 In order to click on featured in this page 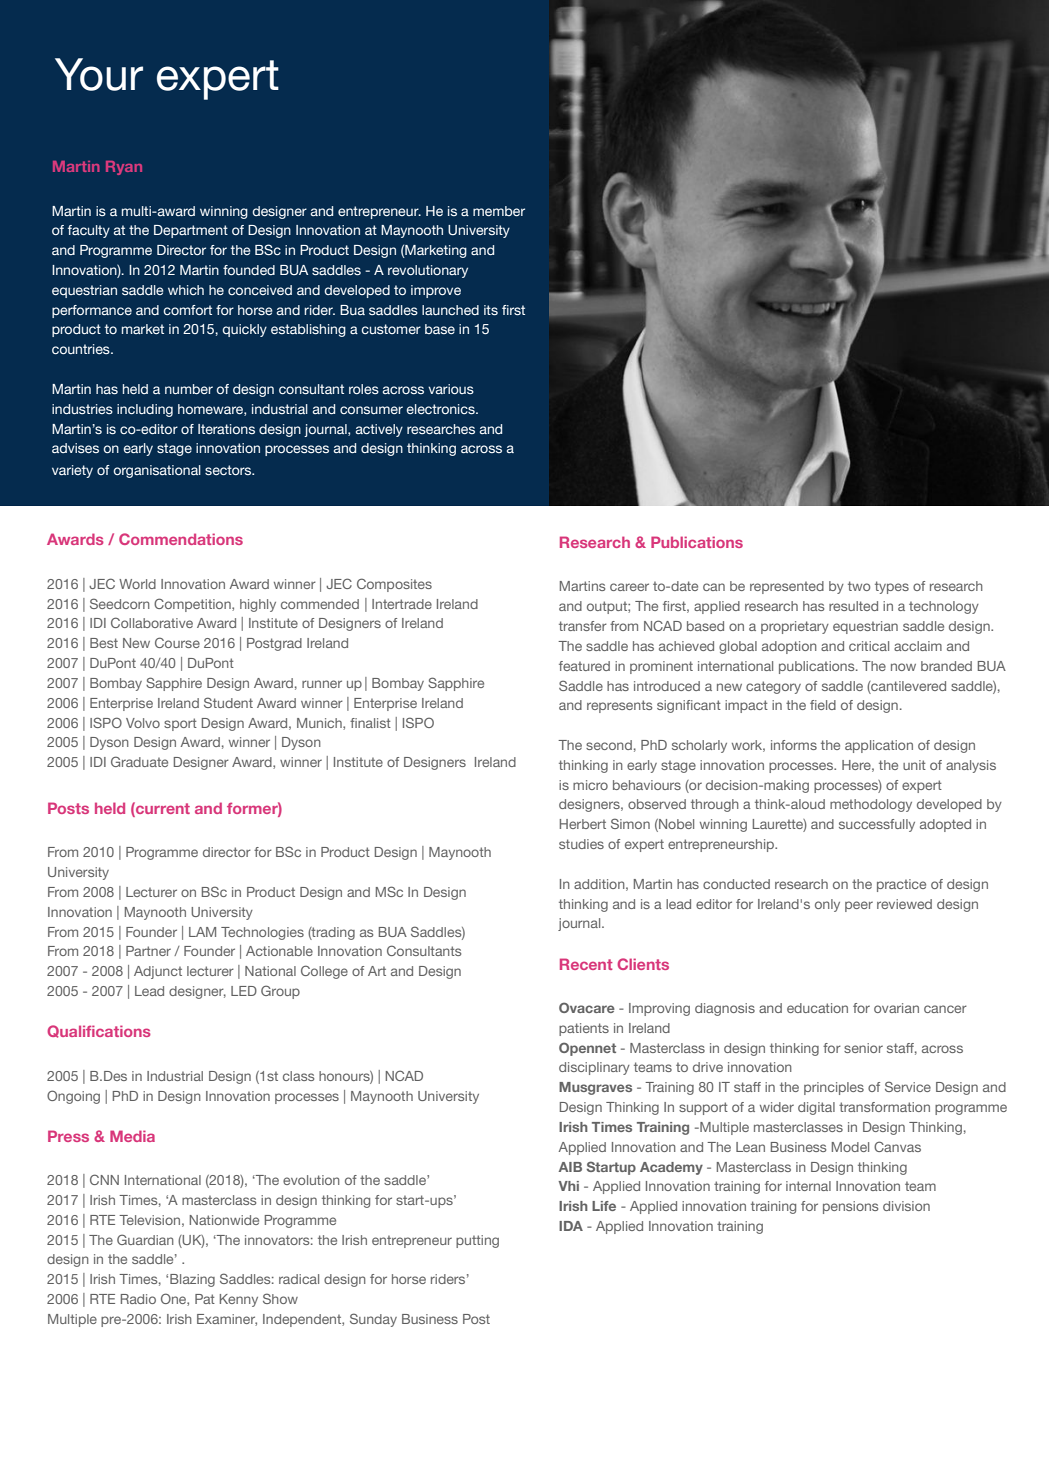, I will do `click(584, 666)`.
